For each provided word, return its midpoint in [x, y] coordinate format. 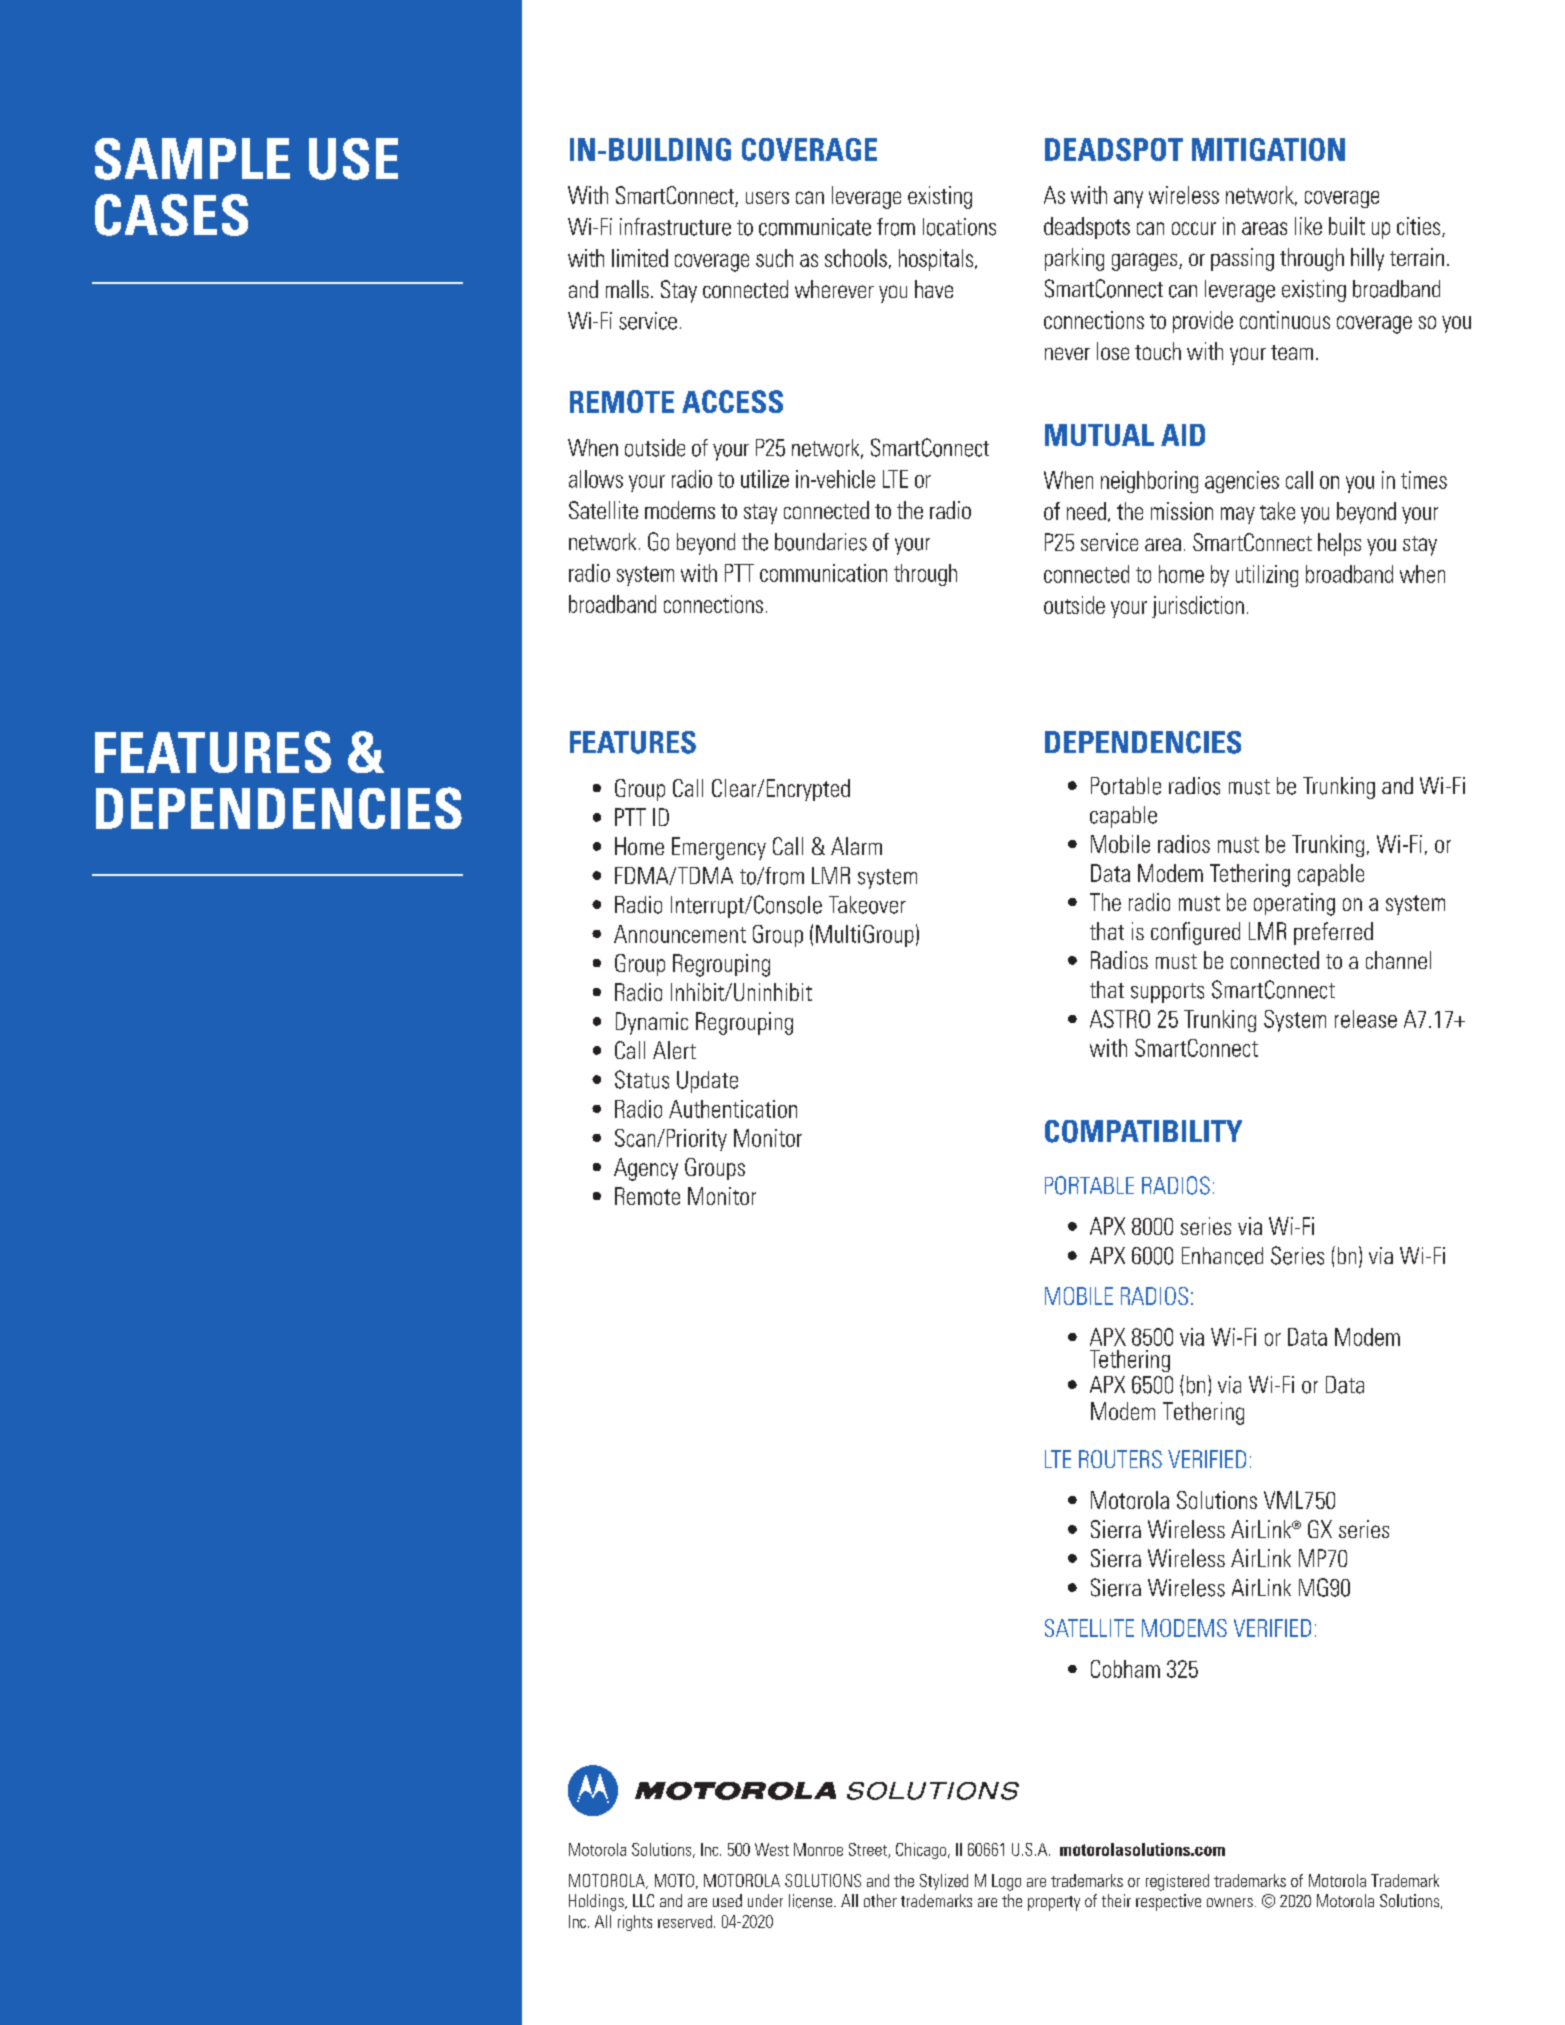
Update [707, 1082]
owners [1230, 1902]
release [1366, 1019]
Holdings [597, 1902]
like [1308, 226]
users [767, 197]
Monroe [818, 1849]
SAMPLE [192, 159]
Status [642, 1079]
